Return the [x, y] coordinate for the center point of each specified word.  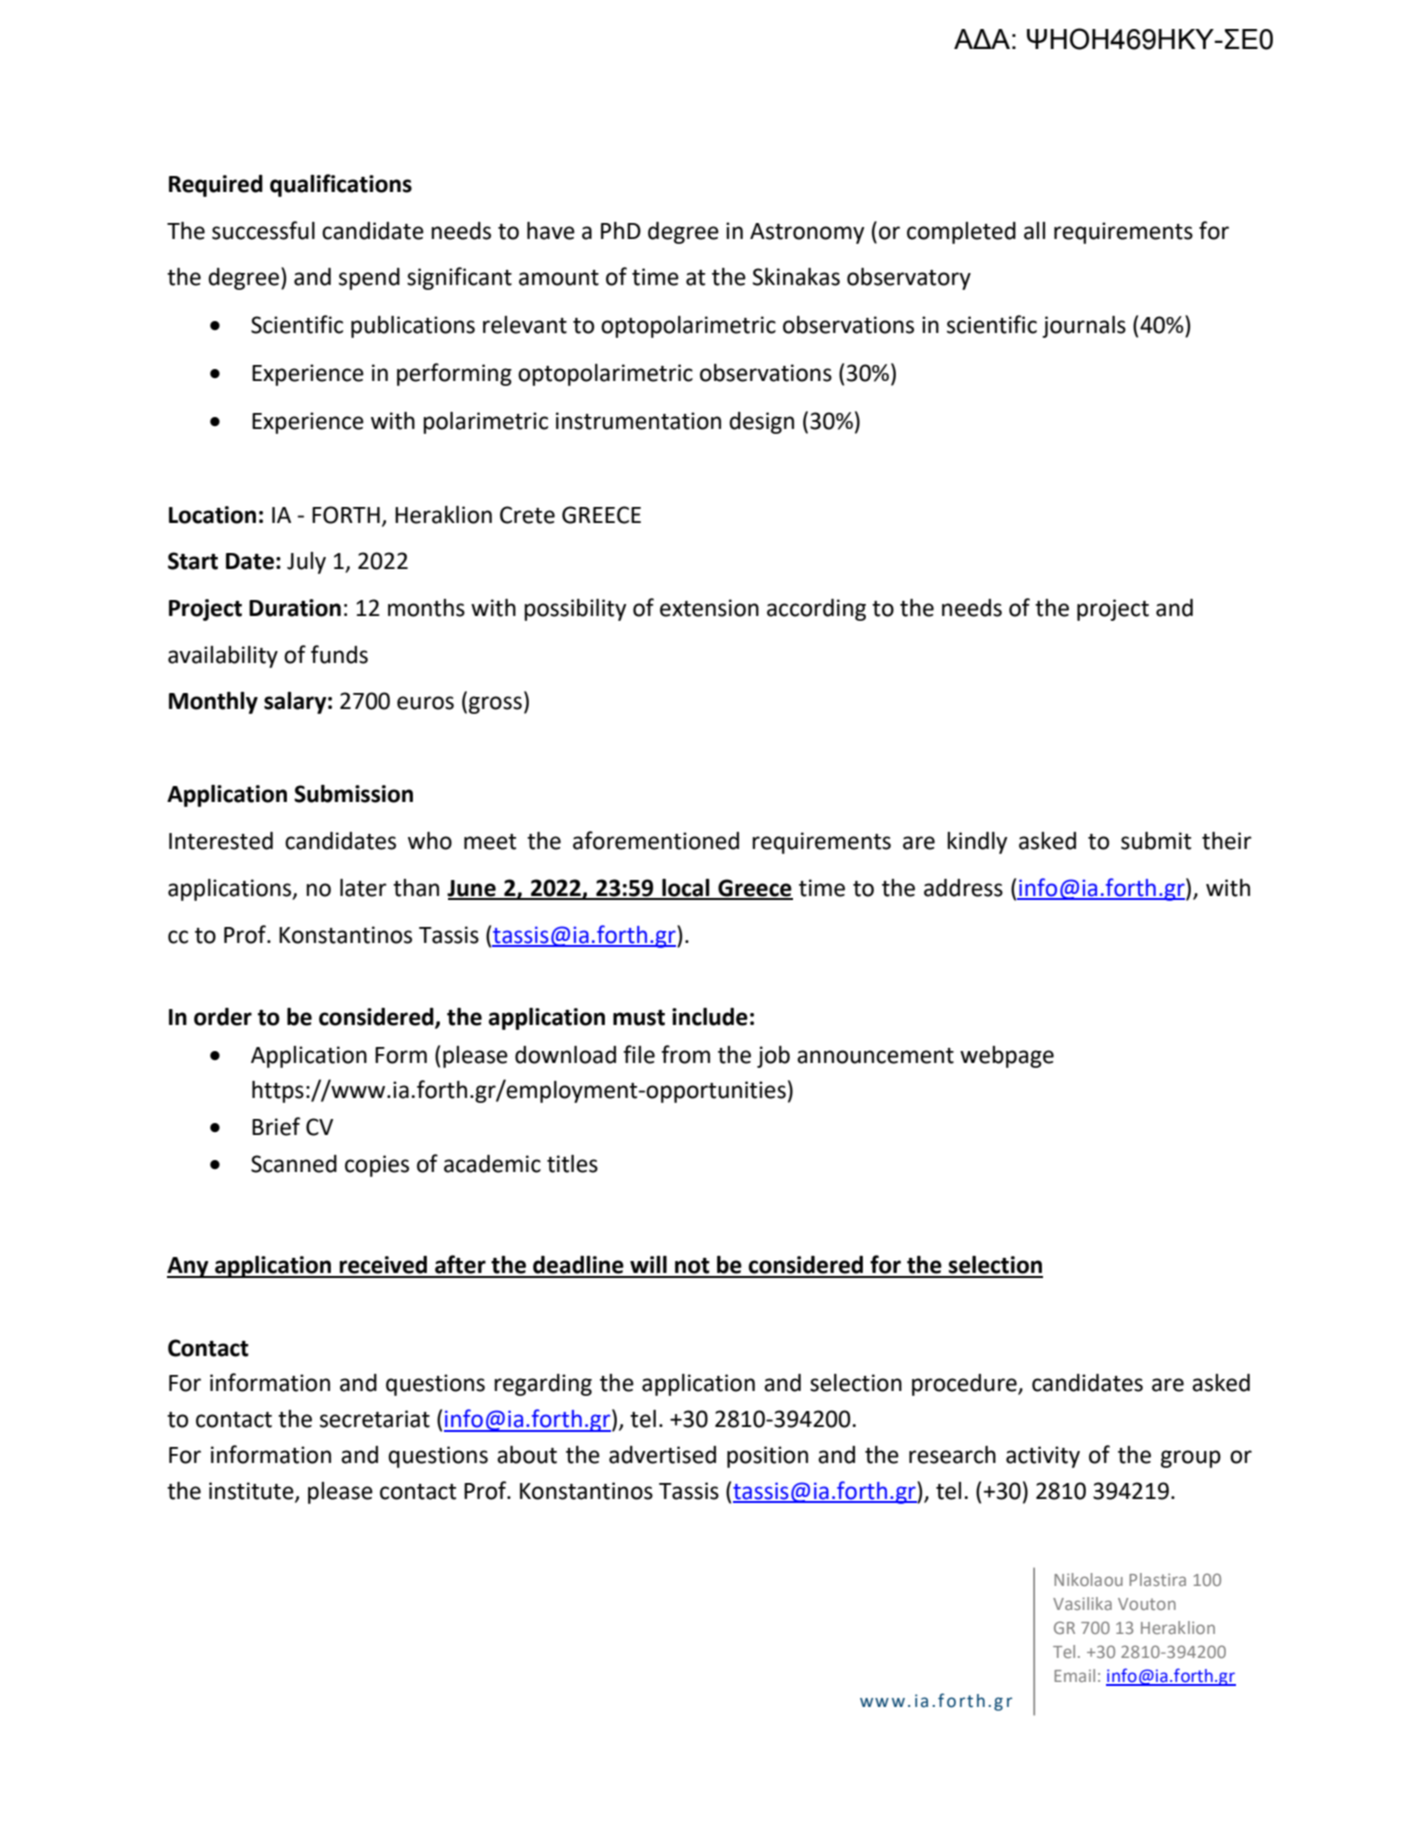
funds [339, 654]
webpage [1007, 1057]
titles [572, 1164]
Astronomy [807, 233]
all [1034, 231]
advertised [662, 1455]
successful [263, 230]
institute [252, 1491]
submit [1156, 841]
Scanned [294, 1164]
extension [709, 608]
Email [1074, 1675]
